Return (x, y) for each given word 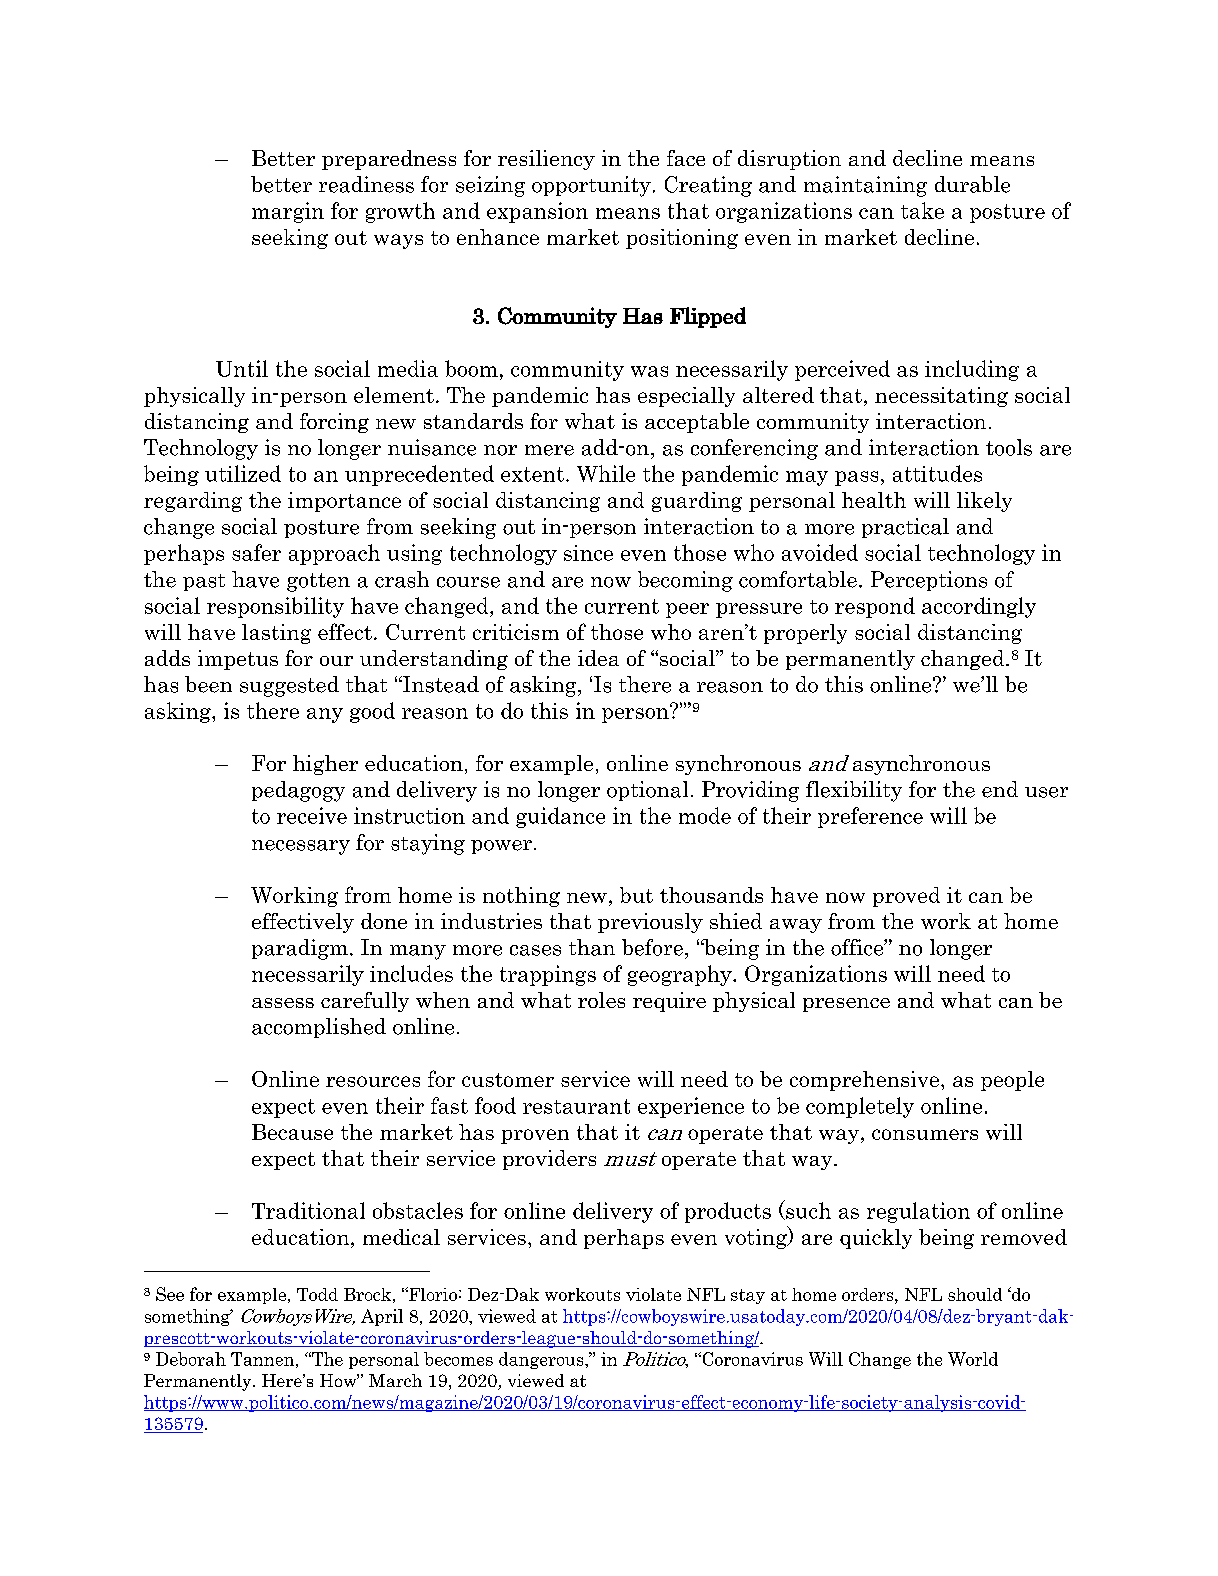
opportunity (591, 186)
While (606, 473)
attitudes (937, 473)
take (922, 210)
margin (288, 212)
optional (647, 791)
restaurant (576, 1106)
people (1012, 1081)
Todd (317, 1294)
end (1000, 789)
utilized (243, 473)
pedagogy (298, 791)
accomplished (319, 1028)
